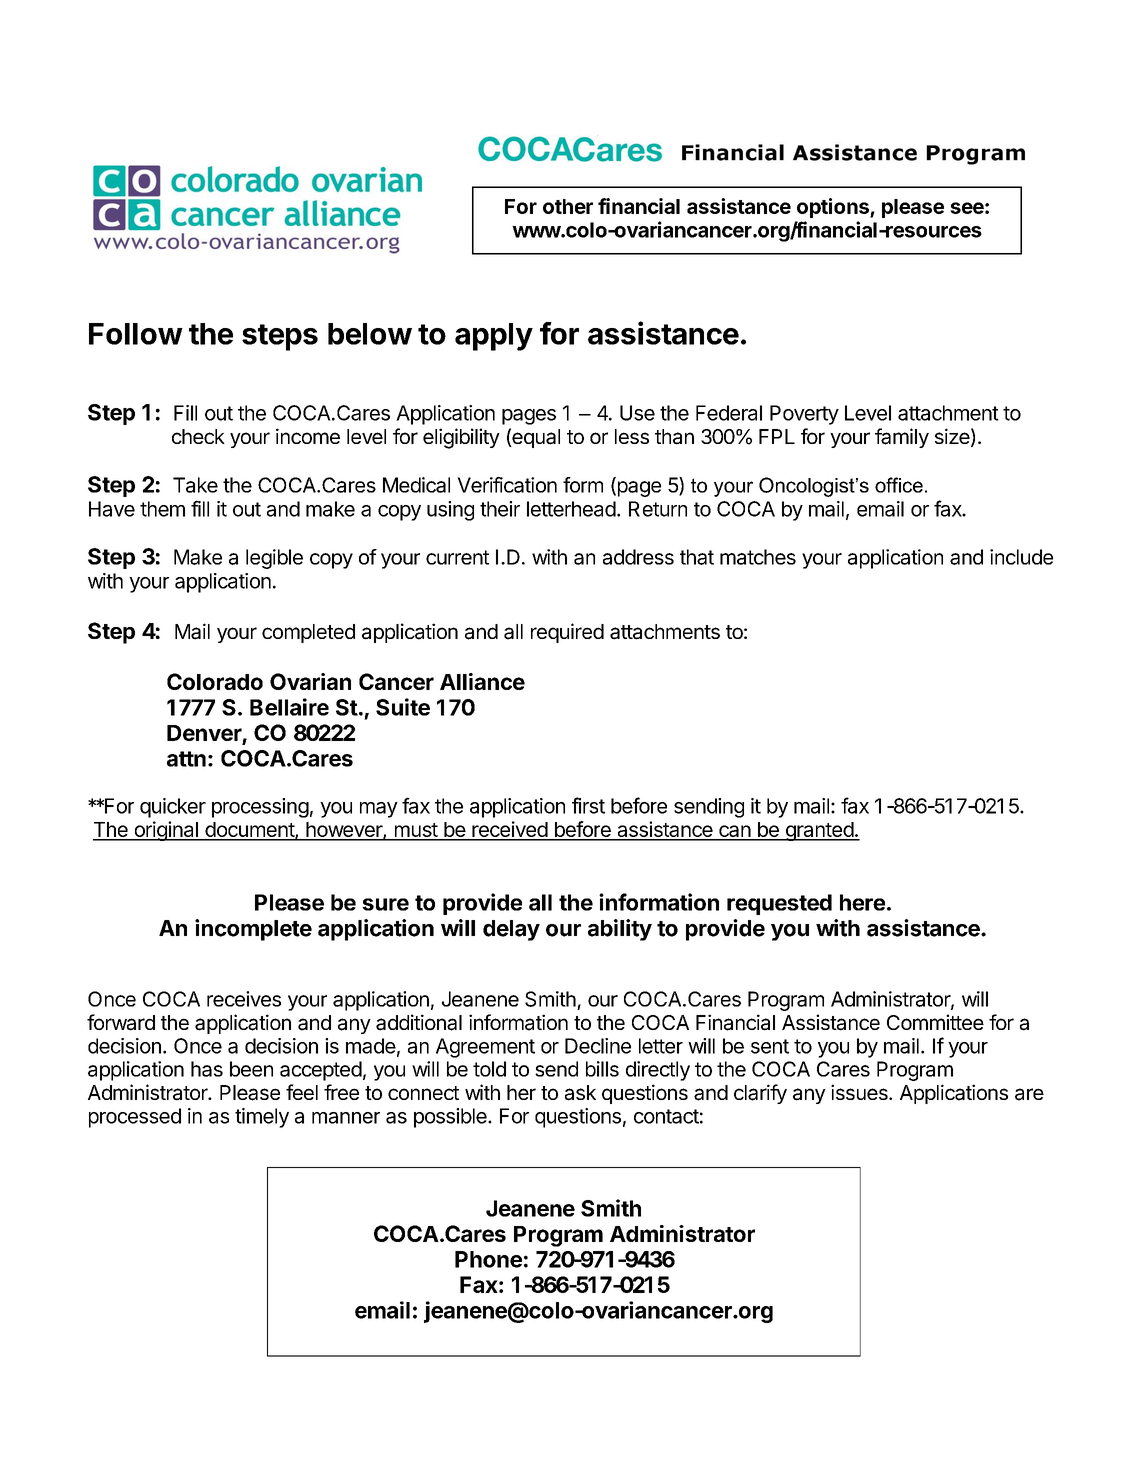 The width and height of the page is (1130, 1462). What do you see at coordinates (620, 930) in the page?
I see `ability` at bounding box center [620, 930].
